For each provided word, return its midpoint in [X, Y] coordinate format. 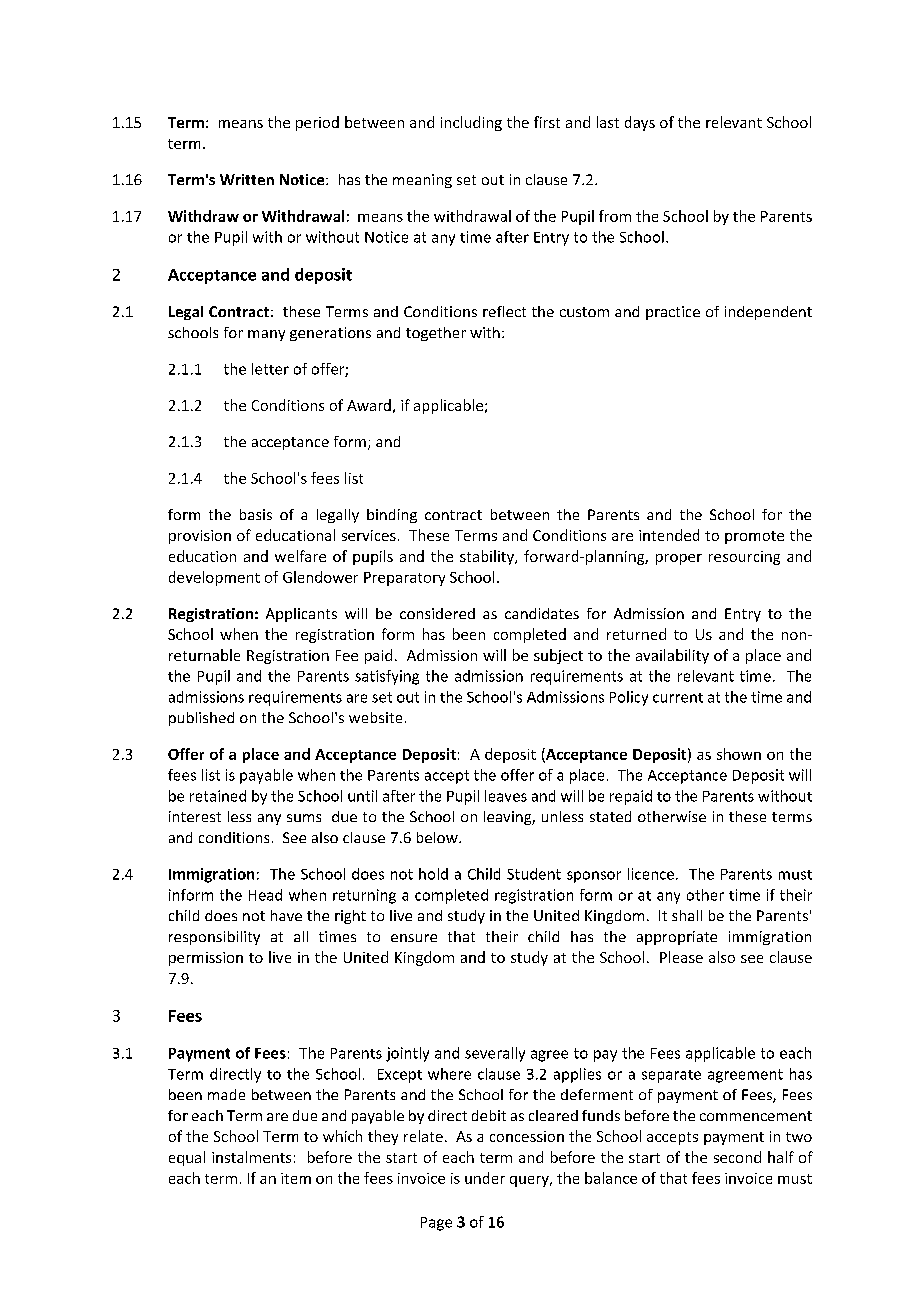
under [485, 1178]
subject [558, 656]
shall [687, 915]
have [286, 915]
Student [534, 874]
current [678, 698]
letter [270, 369]
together [436, 334]
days [640, 123]
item [296, 1178]
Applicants [301, 615]
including [471, 123]
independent [768, 313]
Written [247, 179]
